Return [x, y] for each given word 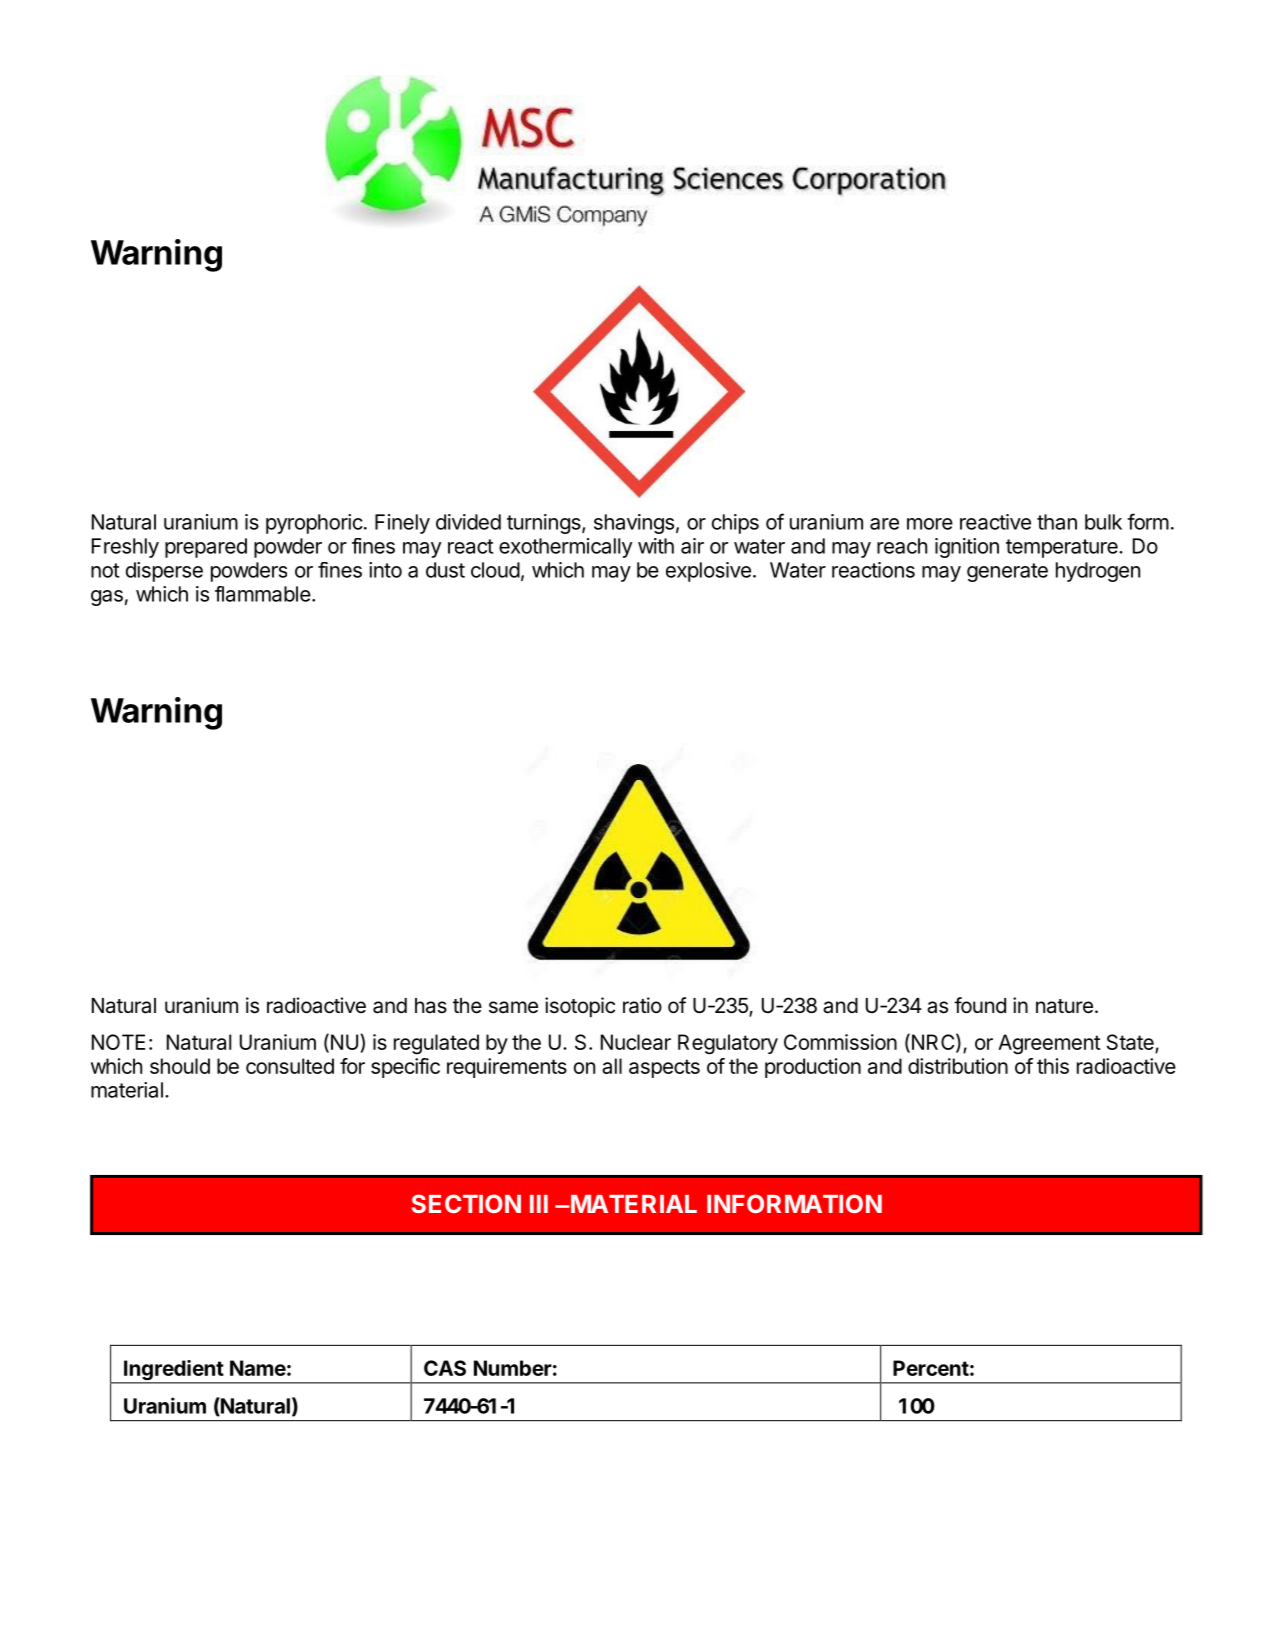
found [980, 1005]
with [656, 546]
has [431, 1006]
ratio [642, 1005]
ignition [967, 548]
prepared [206, 548]
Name [258, 1368]
